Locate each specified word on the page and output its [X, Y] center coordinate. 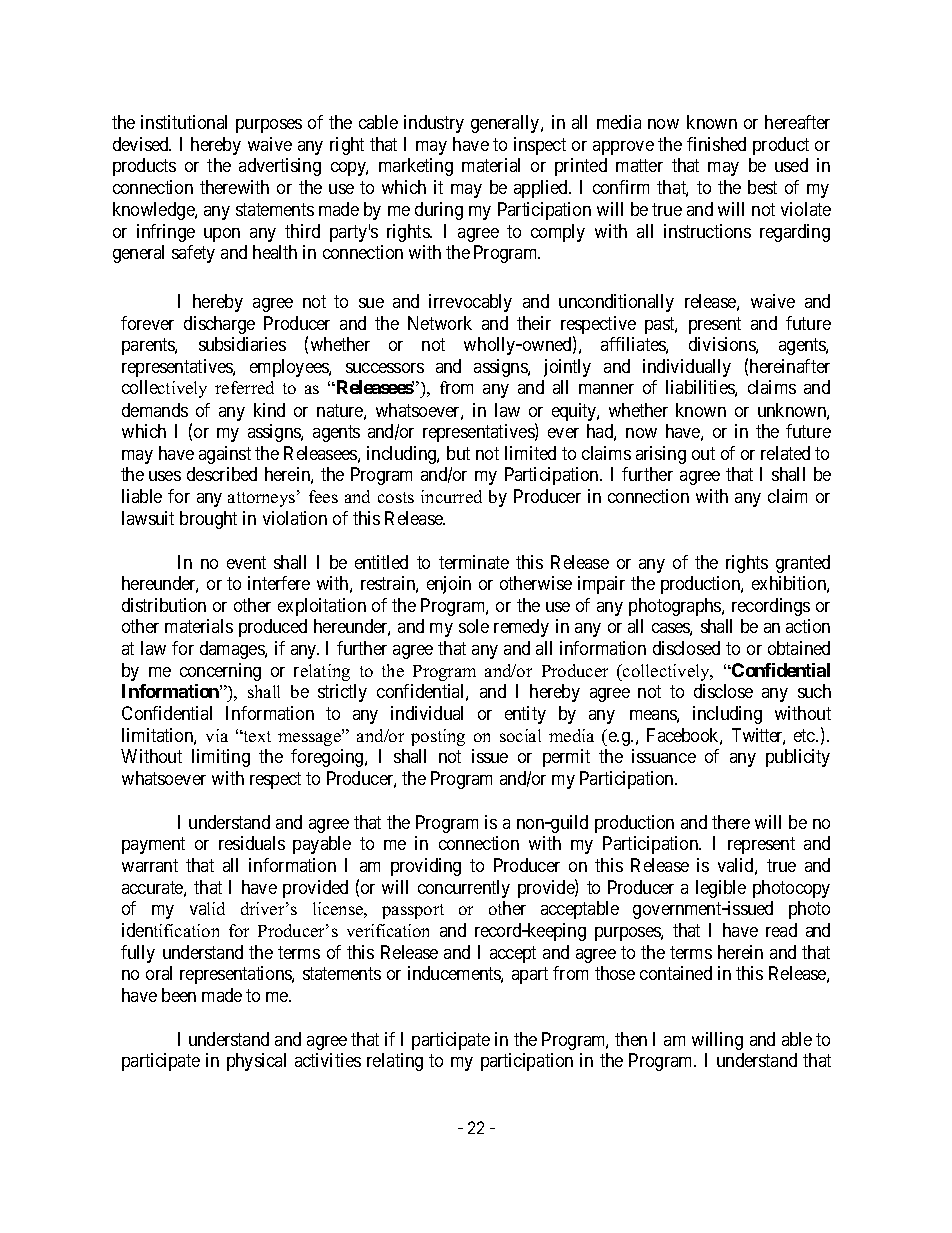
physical [256, 1062]
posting [438, 737]
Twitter [758, 736]
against [225, 455]
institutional [184, 122]
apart [530, 975]
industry [434, 124]
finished [716, 144]
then [631, 1039]
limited [530, 453]
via [217, 735]
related [785, 453]
